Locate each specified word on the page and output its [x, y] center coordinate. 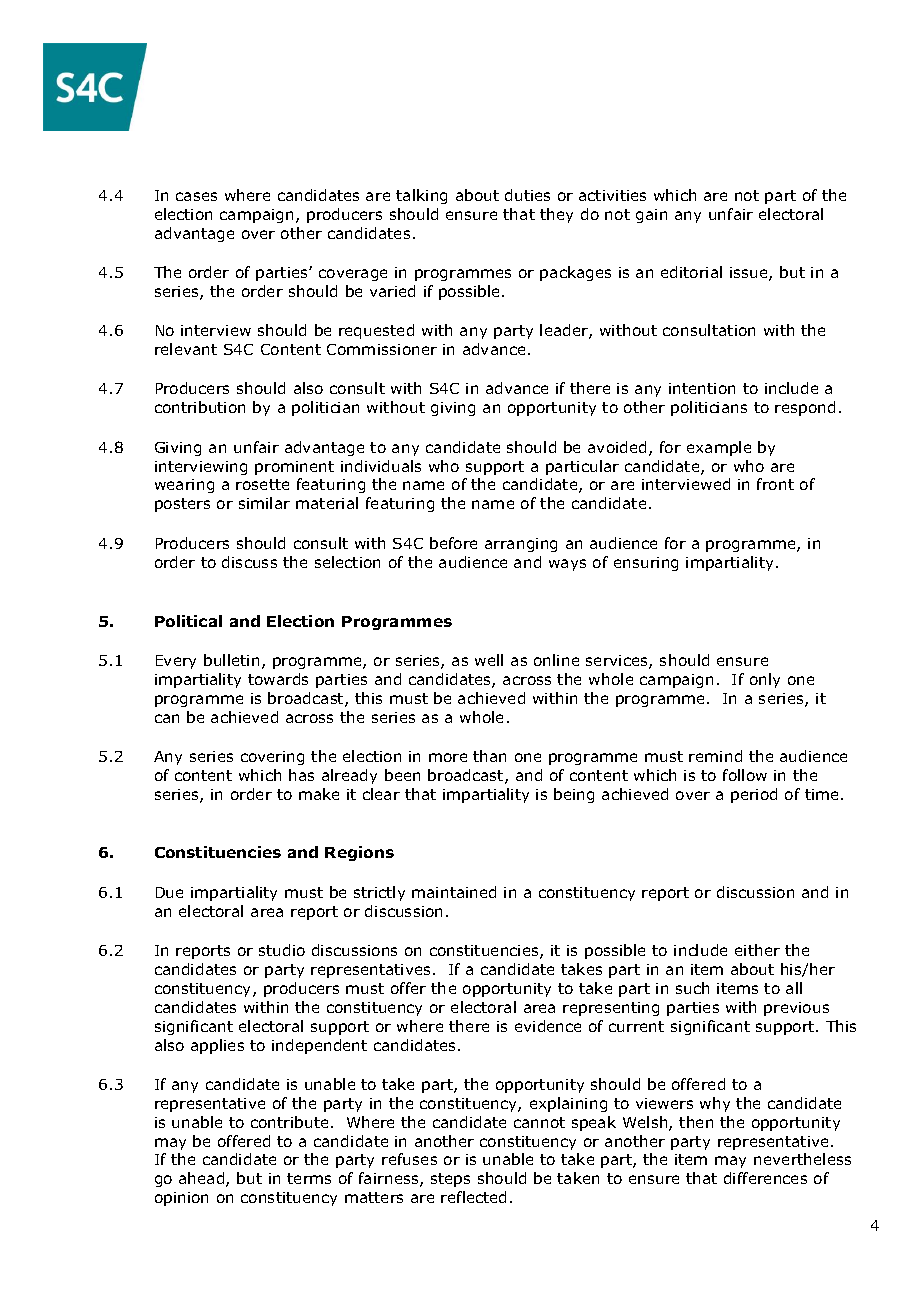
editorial [691, 272]
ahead [203, 1179]
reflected [473, 1197]
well [489, 660]
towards [278, 679]
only [765, 680]
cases [196, 196]
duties [527, 195]
